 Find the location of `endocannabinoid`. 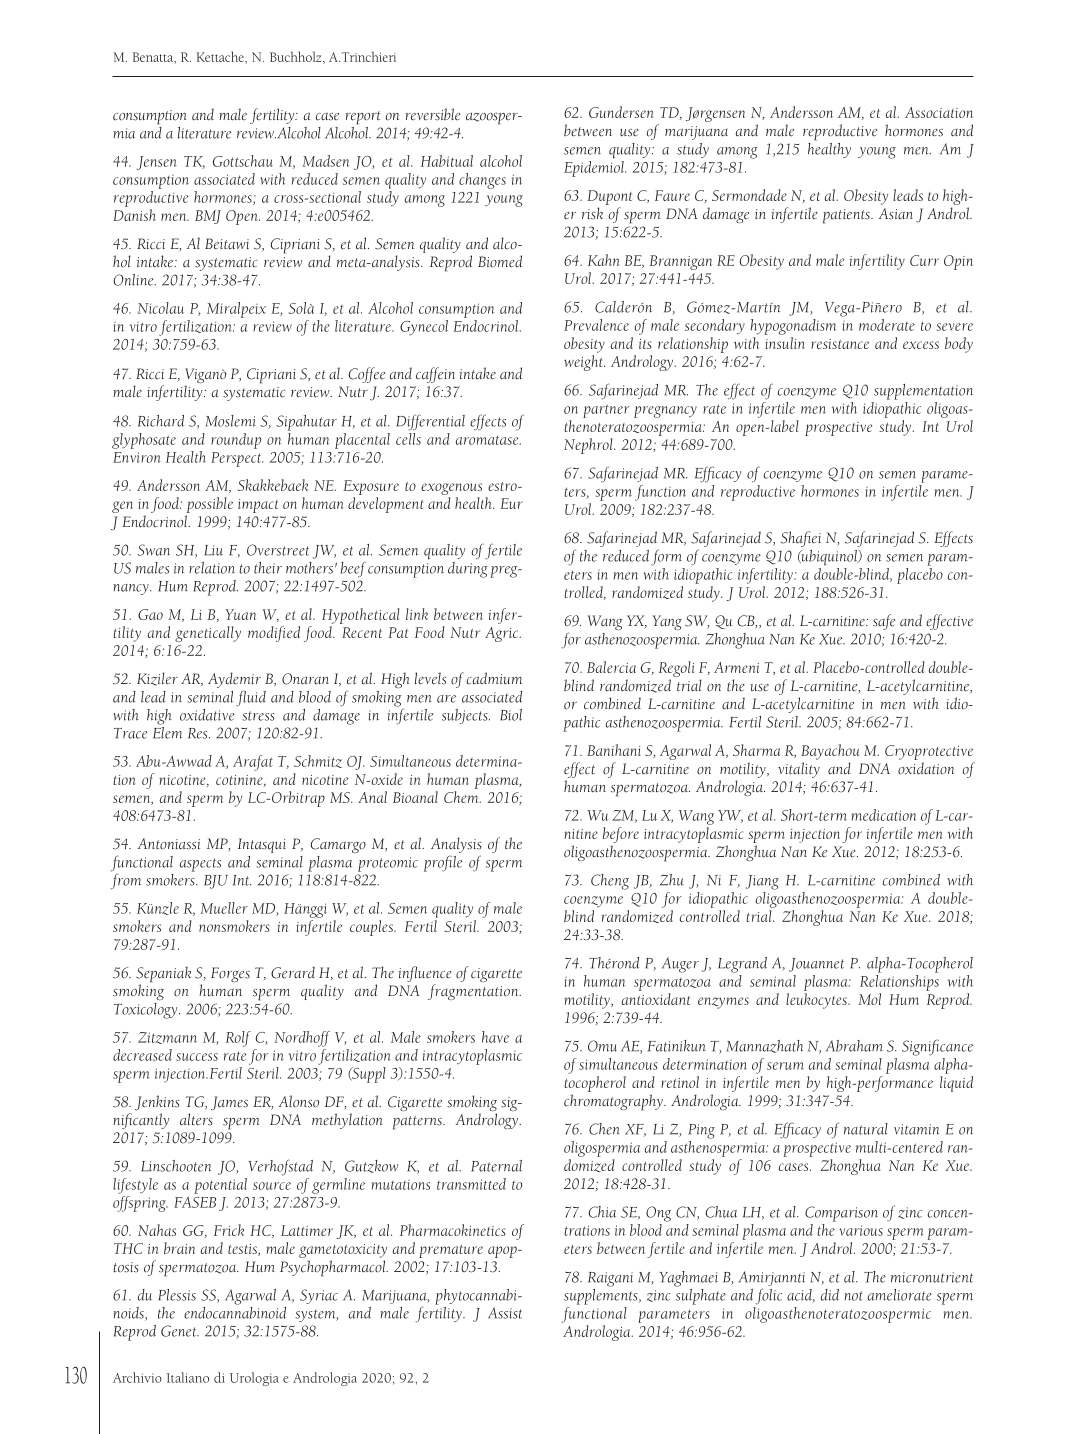

endocannabinoid is located at coordinates (235, 1311).
